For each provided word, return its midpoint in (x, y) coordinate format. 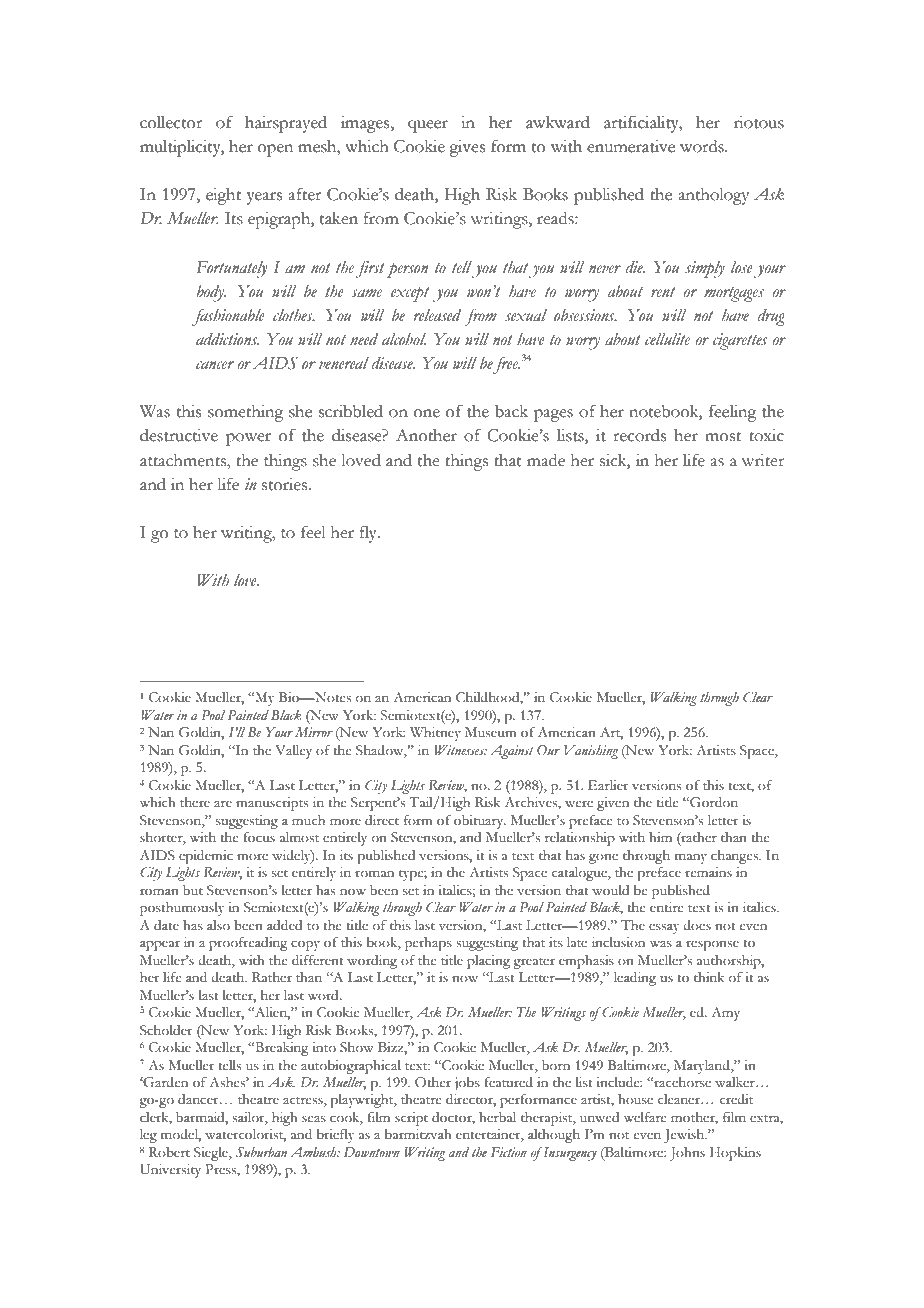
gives (467, 148)
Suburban (261, 1152)
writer (763, 460)
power (248, 439)
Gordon (713, 802)
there (195, 802)
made (546, 460)
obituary (480, 822)
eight (223, 196)
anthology (713, 196)
